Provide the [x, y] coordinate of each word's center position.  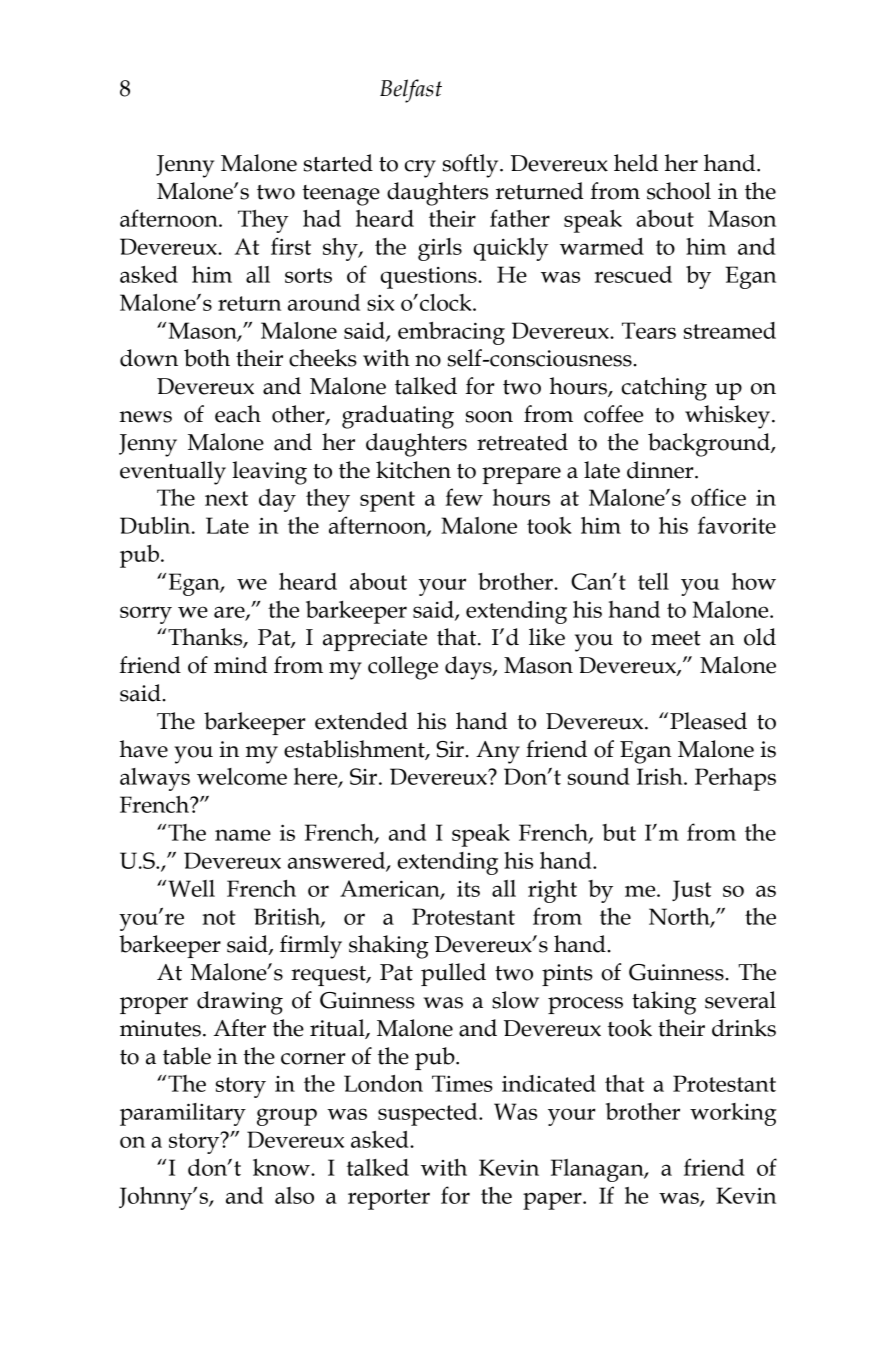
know [282, 1167]
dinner [661, 470]
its [468, 889]
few [464, 497]
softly [472, 166]
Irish [661, 776]
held [636, 163]
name [243, 835]
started [338, 163]
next [226, 498]
